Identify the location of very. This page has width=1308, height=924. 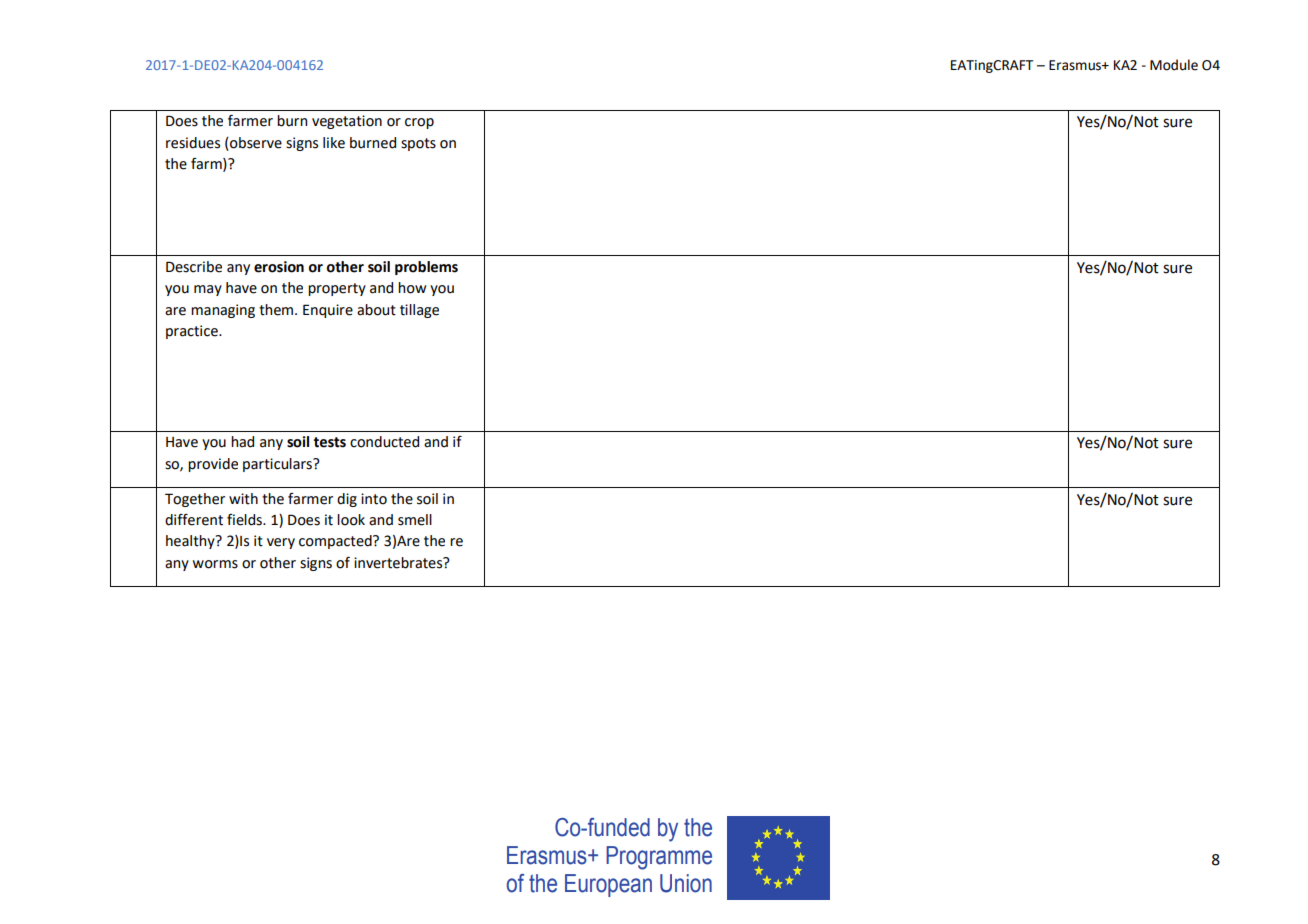
(281, 543).
